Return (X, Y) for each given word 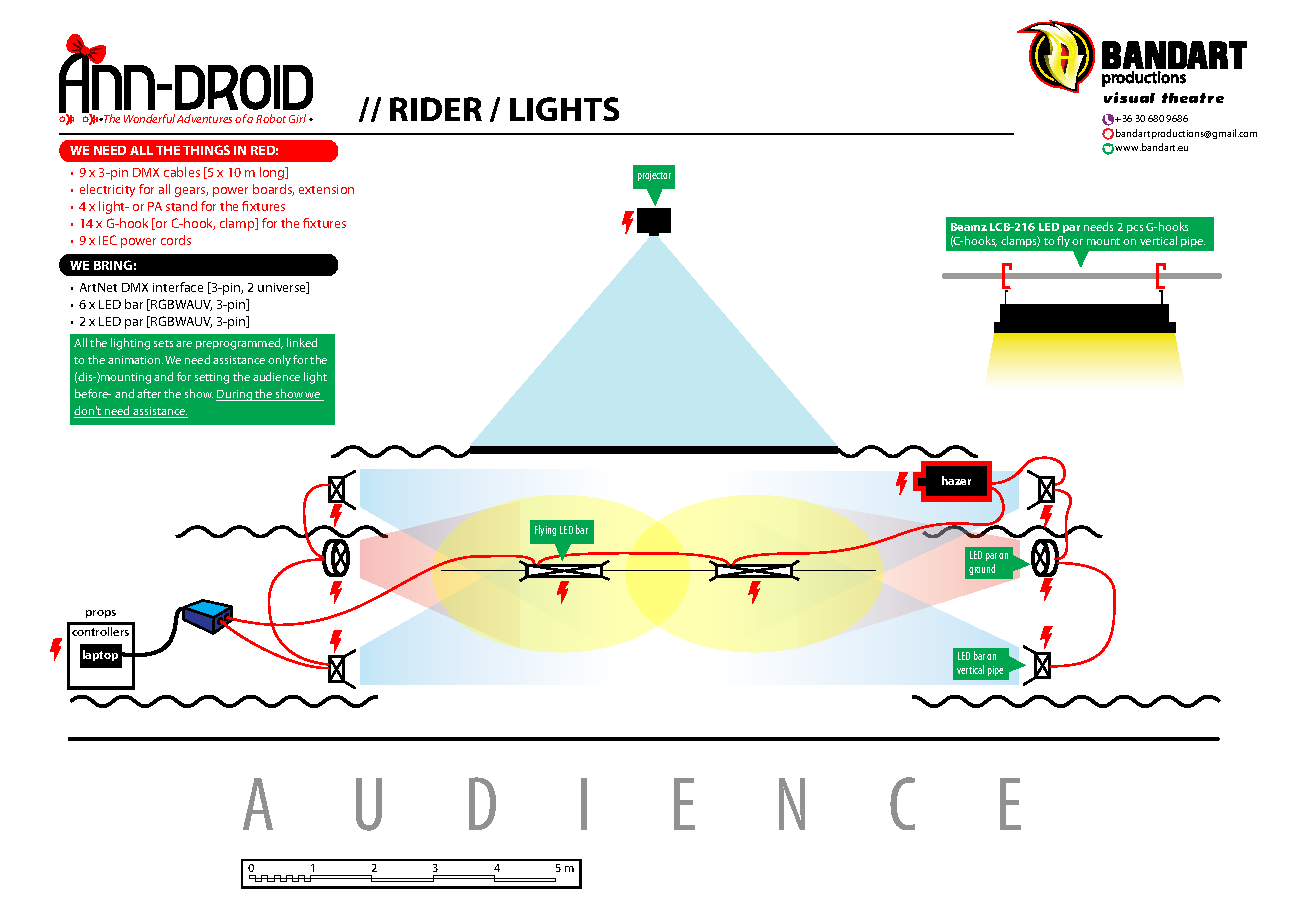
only (279, 360)
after (149, 393)
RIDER (436, 109)
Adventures (204, 118)
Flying (545, 530)
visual (1129, 97)
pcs (1135, 229)
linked (302, 342)
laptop (100, 655)
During (235, 395)
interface (178, 287)
